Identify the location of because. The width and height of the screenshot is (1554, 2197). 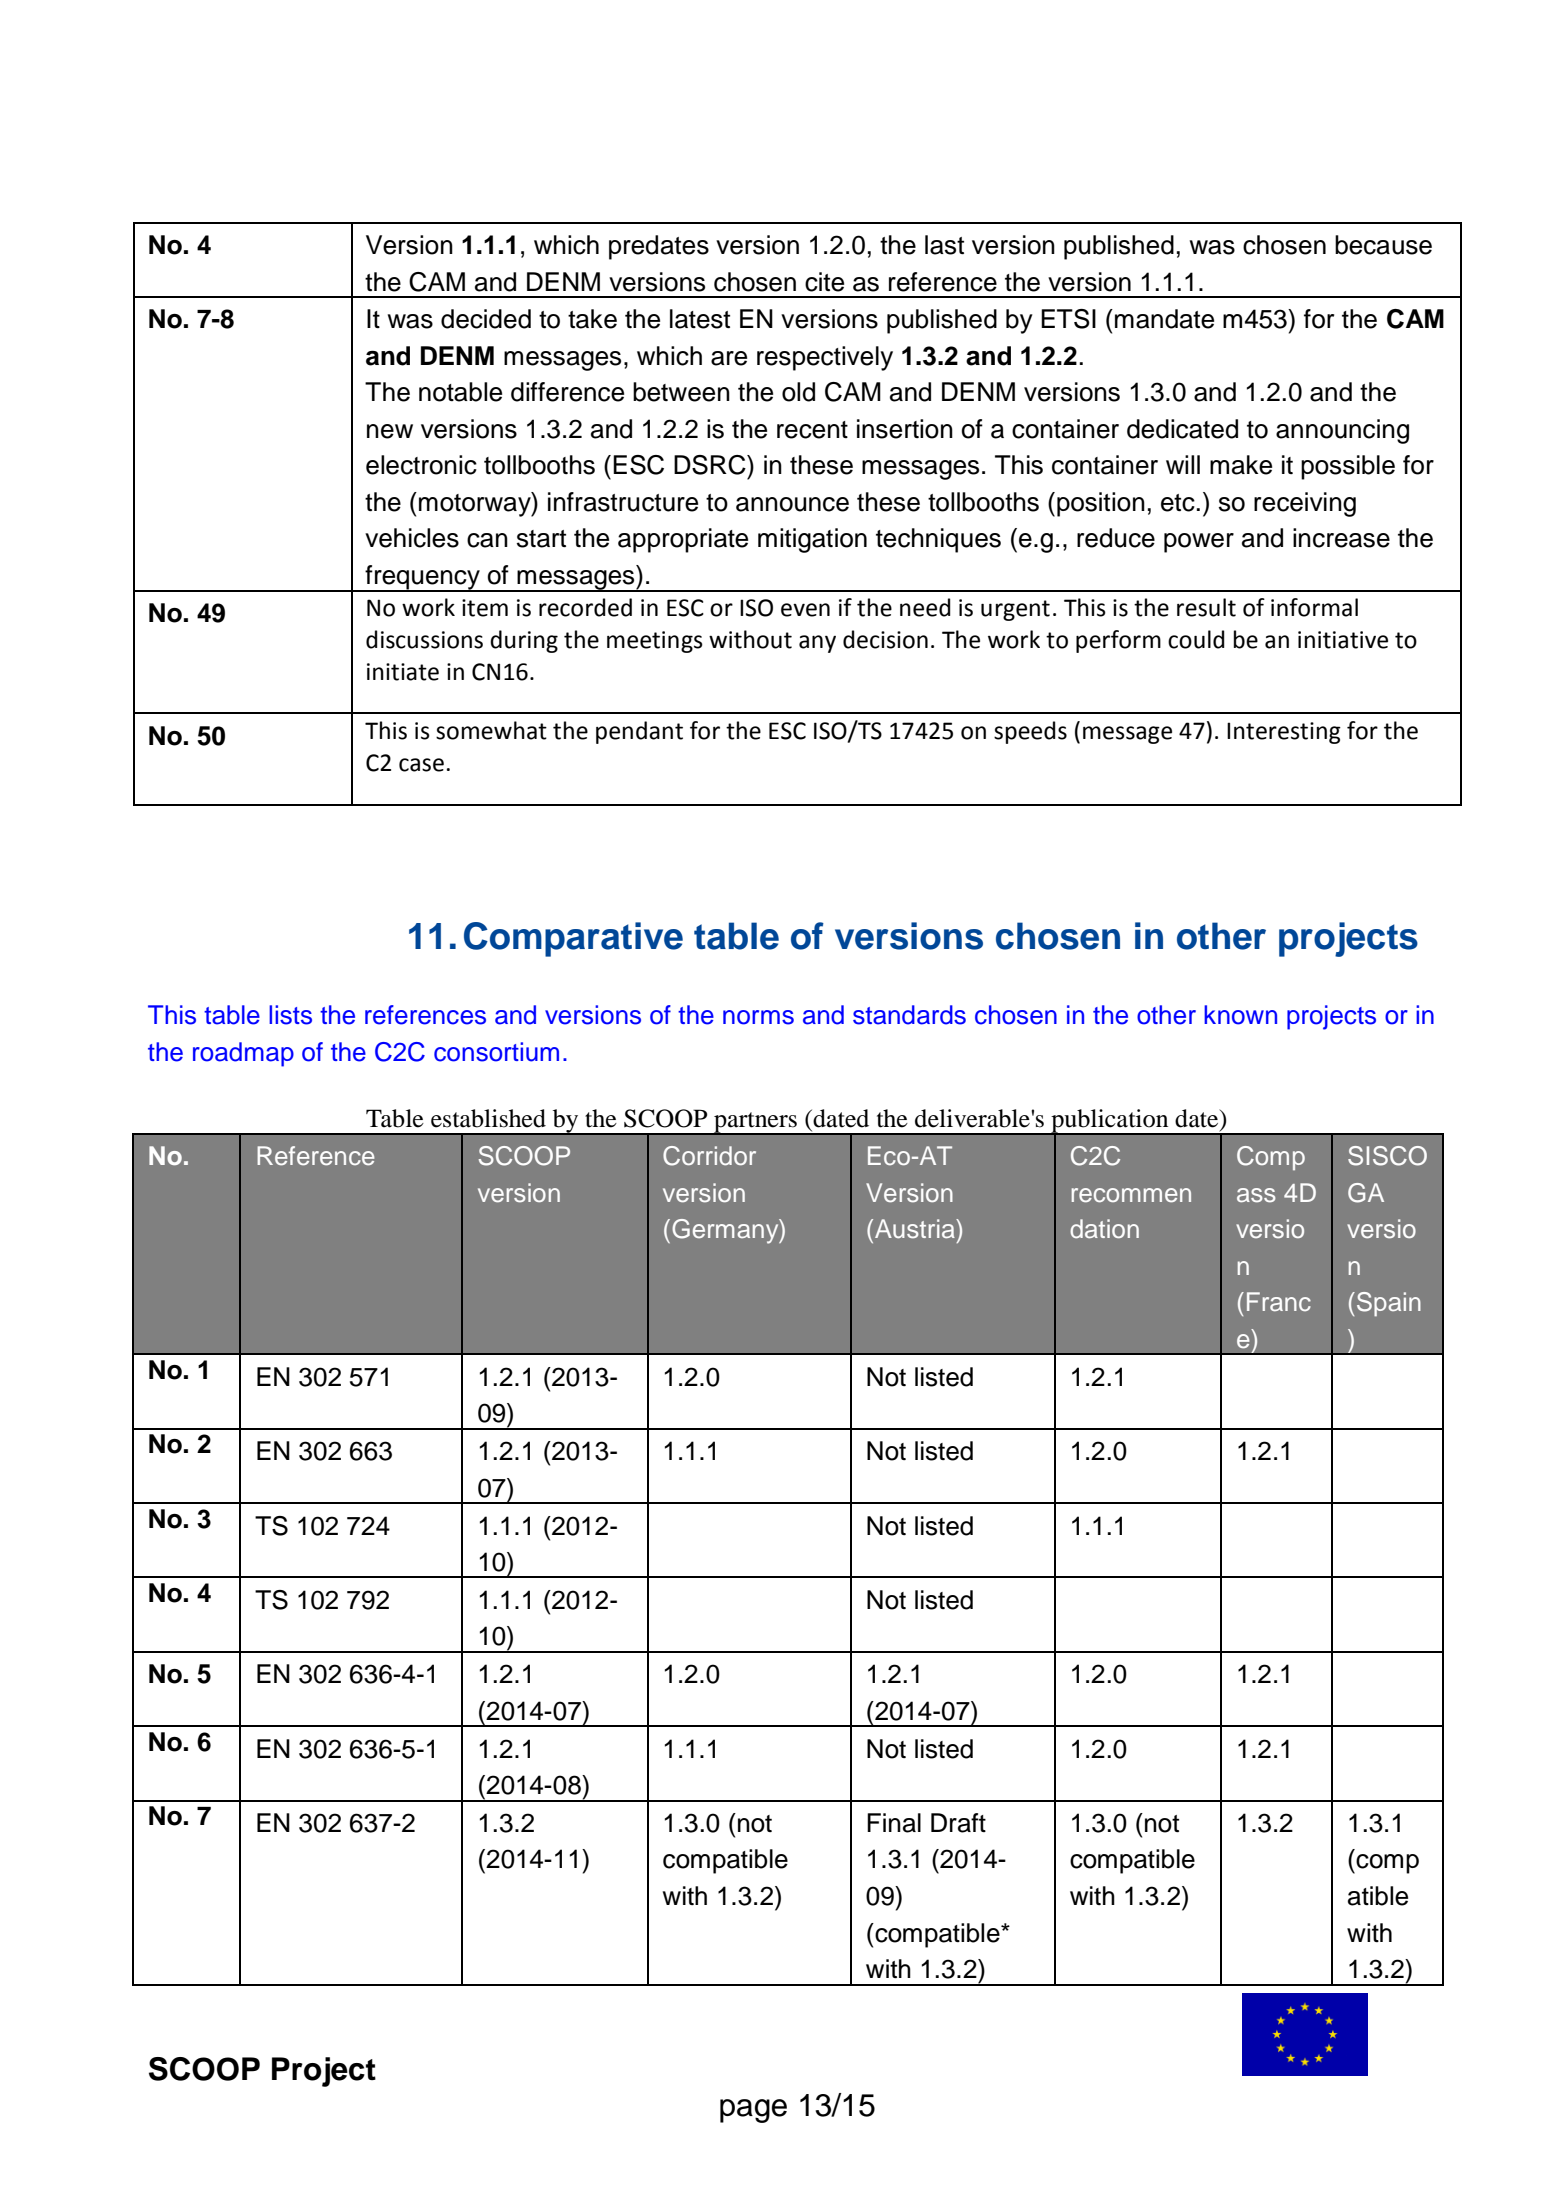
(1383, 245).
